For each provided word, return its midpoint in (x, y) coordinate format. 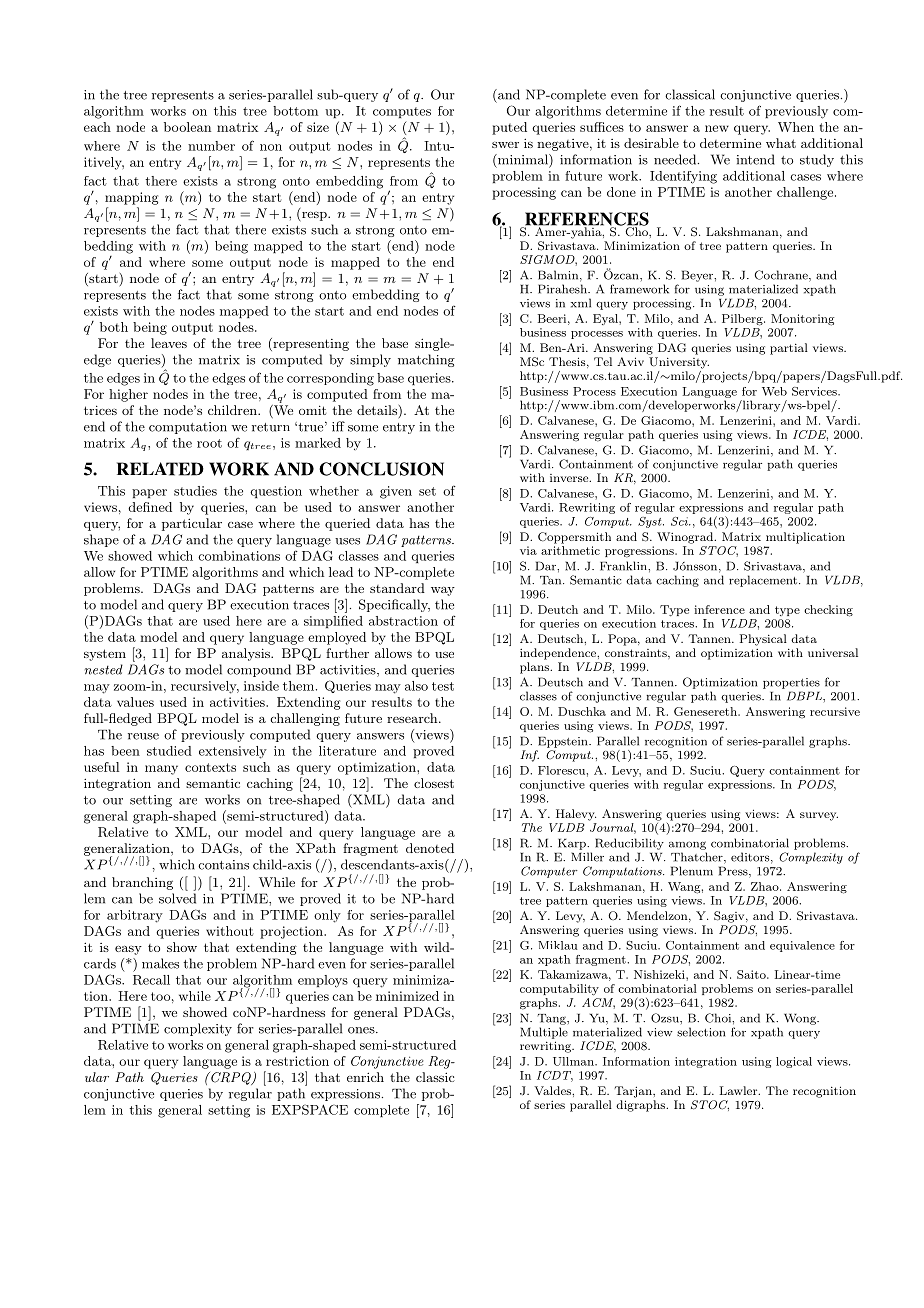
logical (794, 1062)
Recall (151, 980)
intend (755, 159)
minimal (523, 160)
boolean (187, 127)
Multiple (544, 1033)
